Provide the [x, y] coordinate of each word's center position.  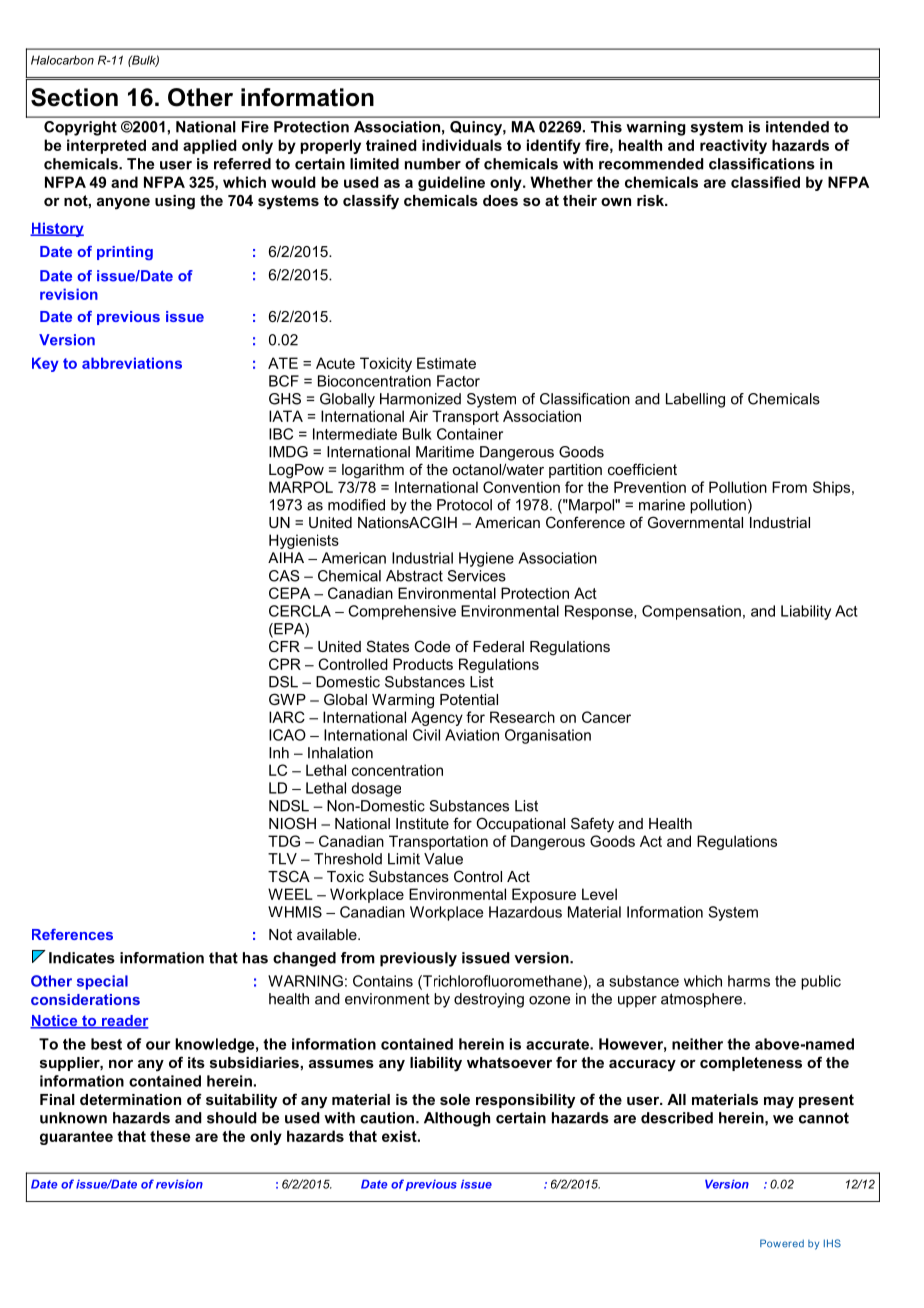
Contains [383, 981]
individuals [462, 145]
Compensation [691, 612]
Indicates [82, 958]
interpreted [106, 146]
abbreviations [132, 363]
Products [423, 664]
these [170, 1136]
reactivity [733, 146]
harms [749, 981]
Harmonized [420, 399]
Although [457, 1119]
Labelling [695, 400]
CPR [285, 664]
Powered [782, 1243]
